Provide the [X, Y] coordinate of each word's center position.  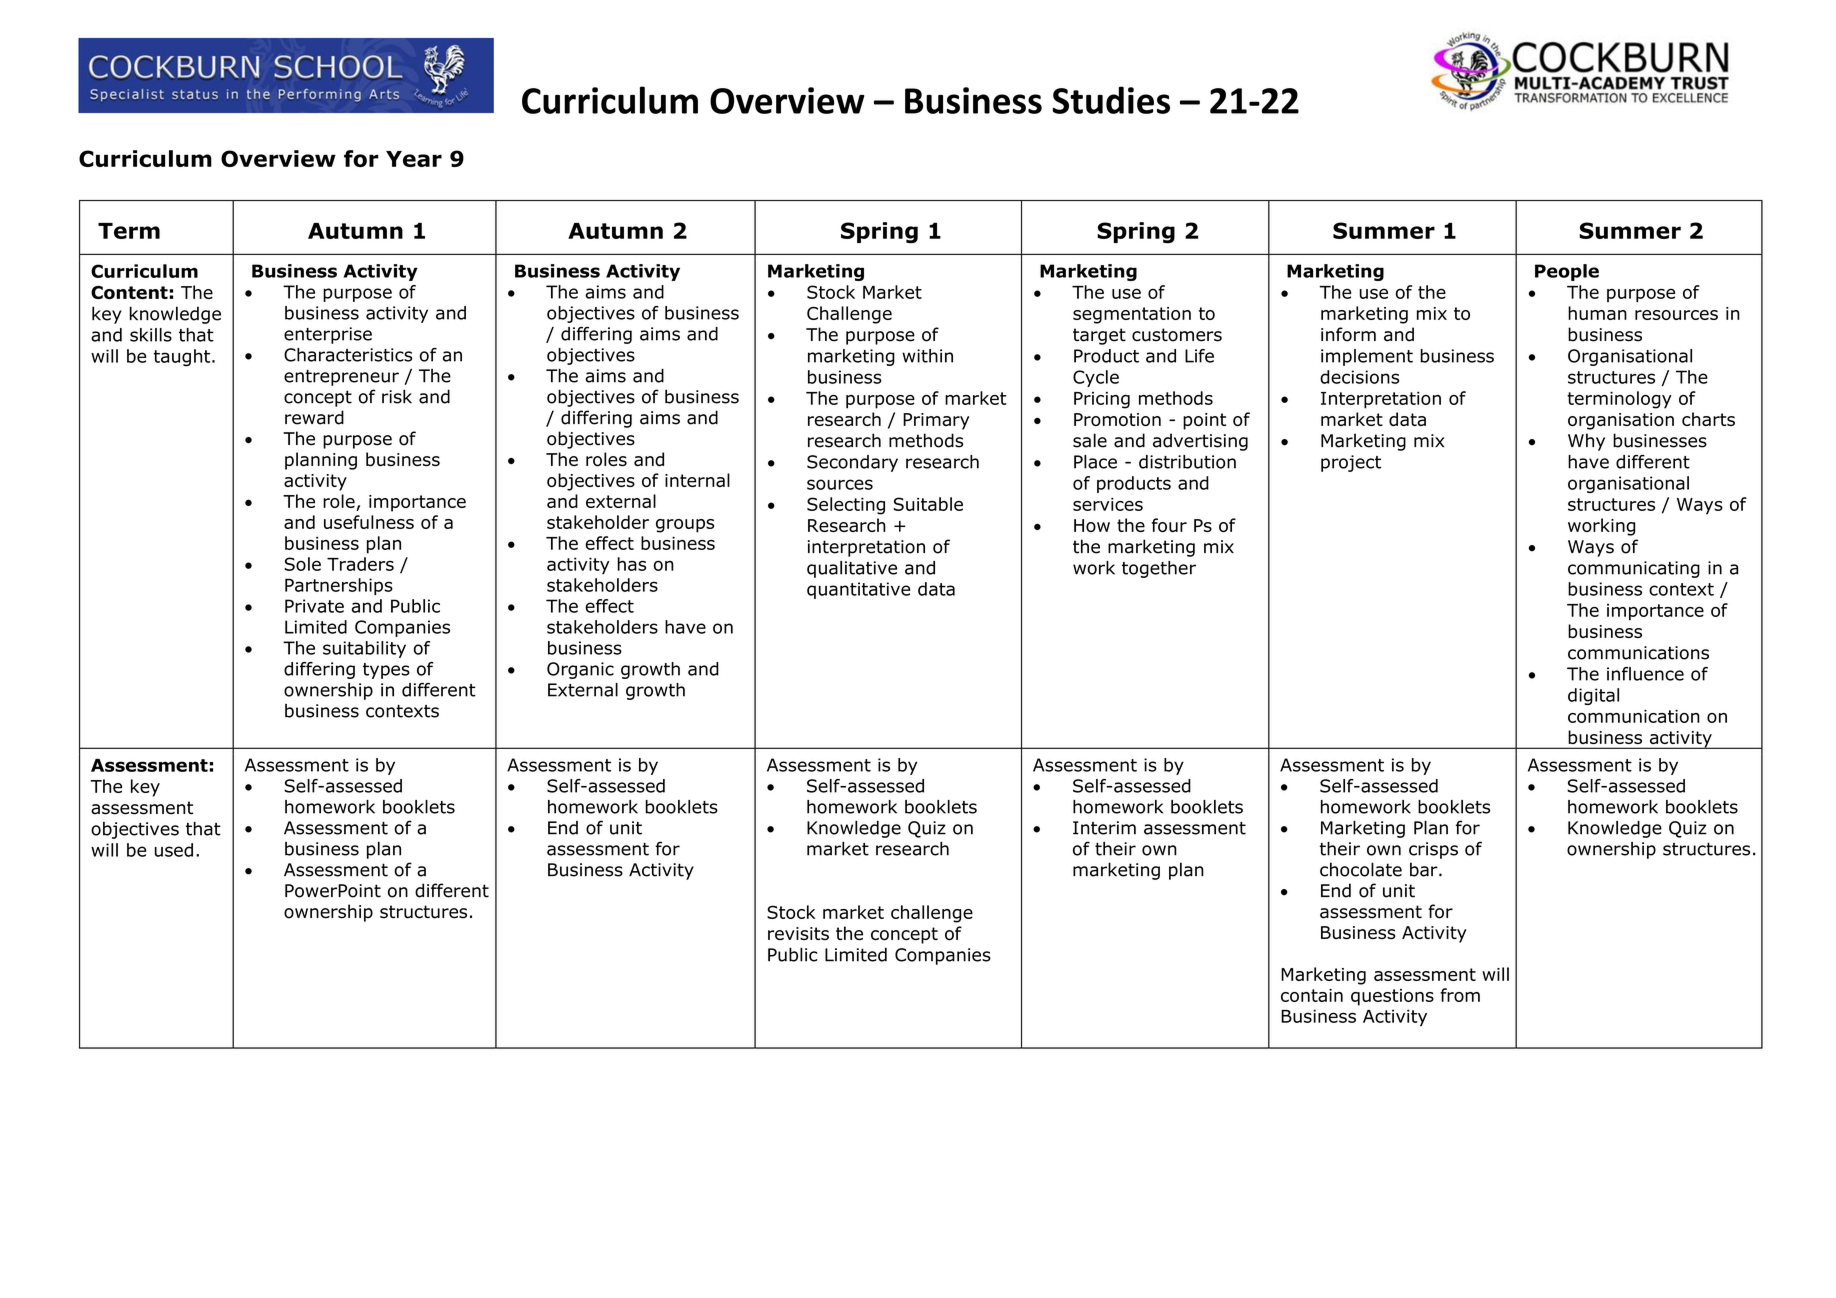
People [1567, 272]
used [174, 850]
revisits [798, 933]
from [1460, 995]
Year [414, 159]
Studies [1111, 100]
